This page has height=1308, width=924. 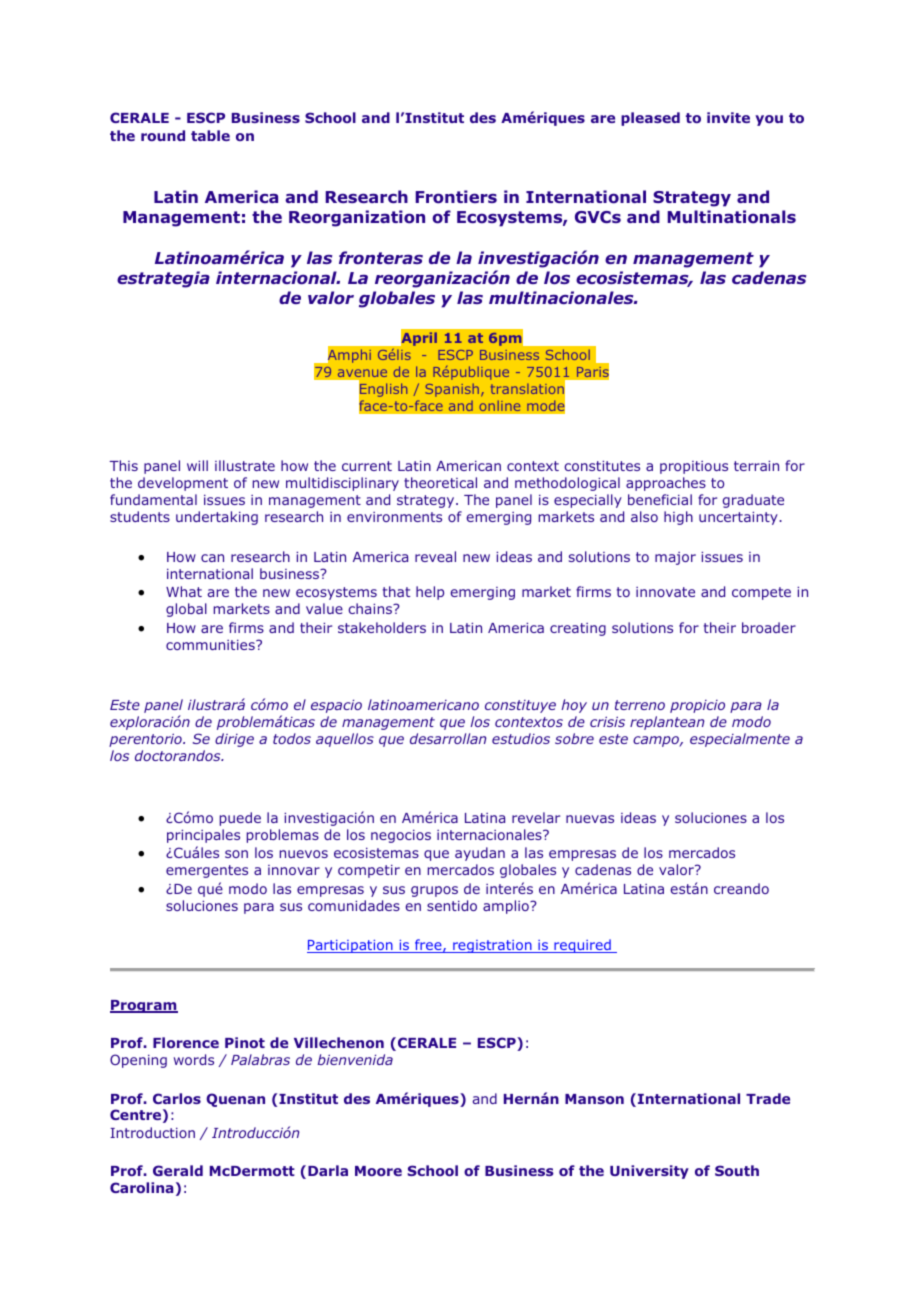 I want to click on Moore, so click(x=378, y=1171).
